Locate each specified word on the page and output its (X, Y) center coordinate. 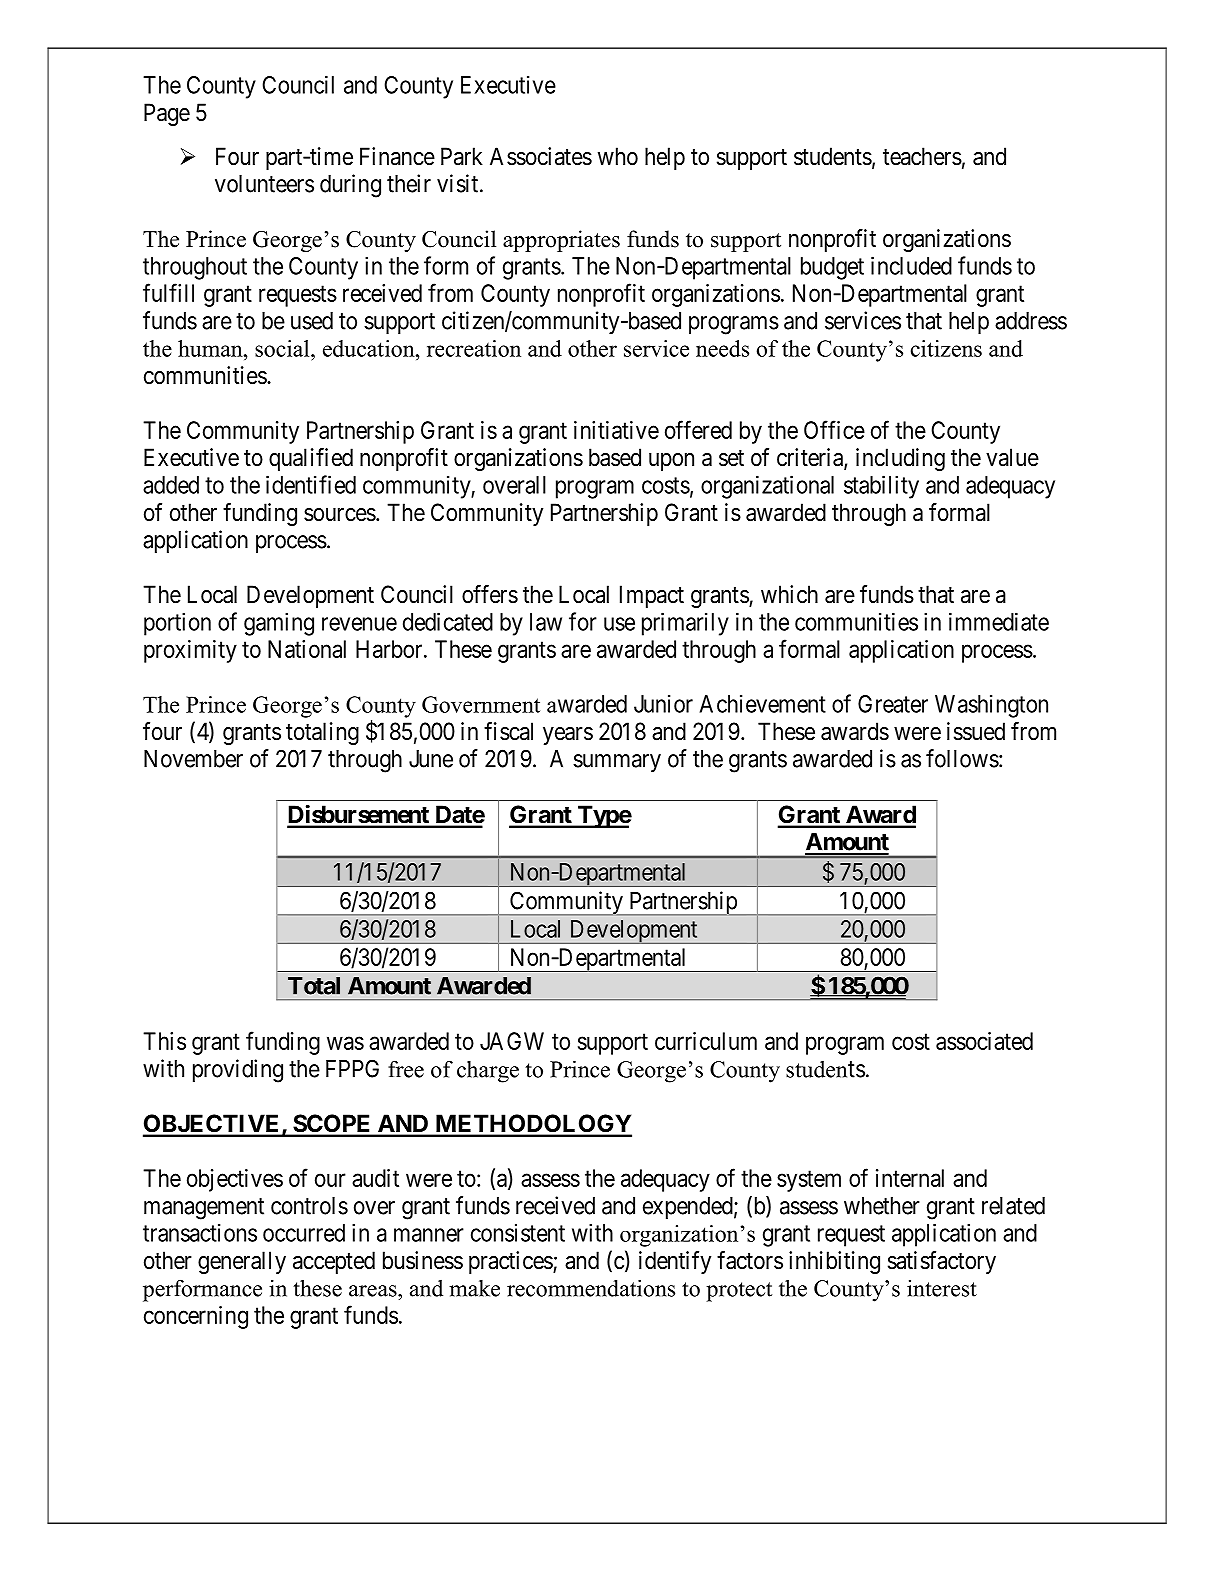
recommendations (591, 1288)
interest (942, 1288)
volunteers (264, 184)
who (618, 156)
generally (242, 1262)
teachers (922, 156)
